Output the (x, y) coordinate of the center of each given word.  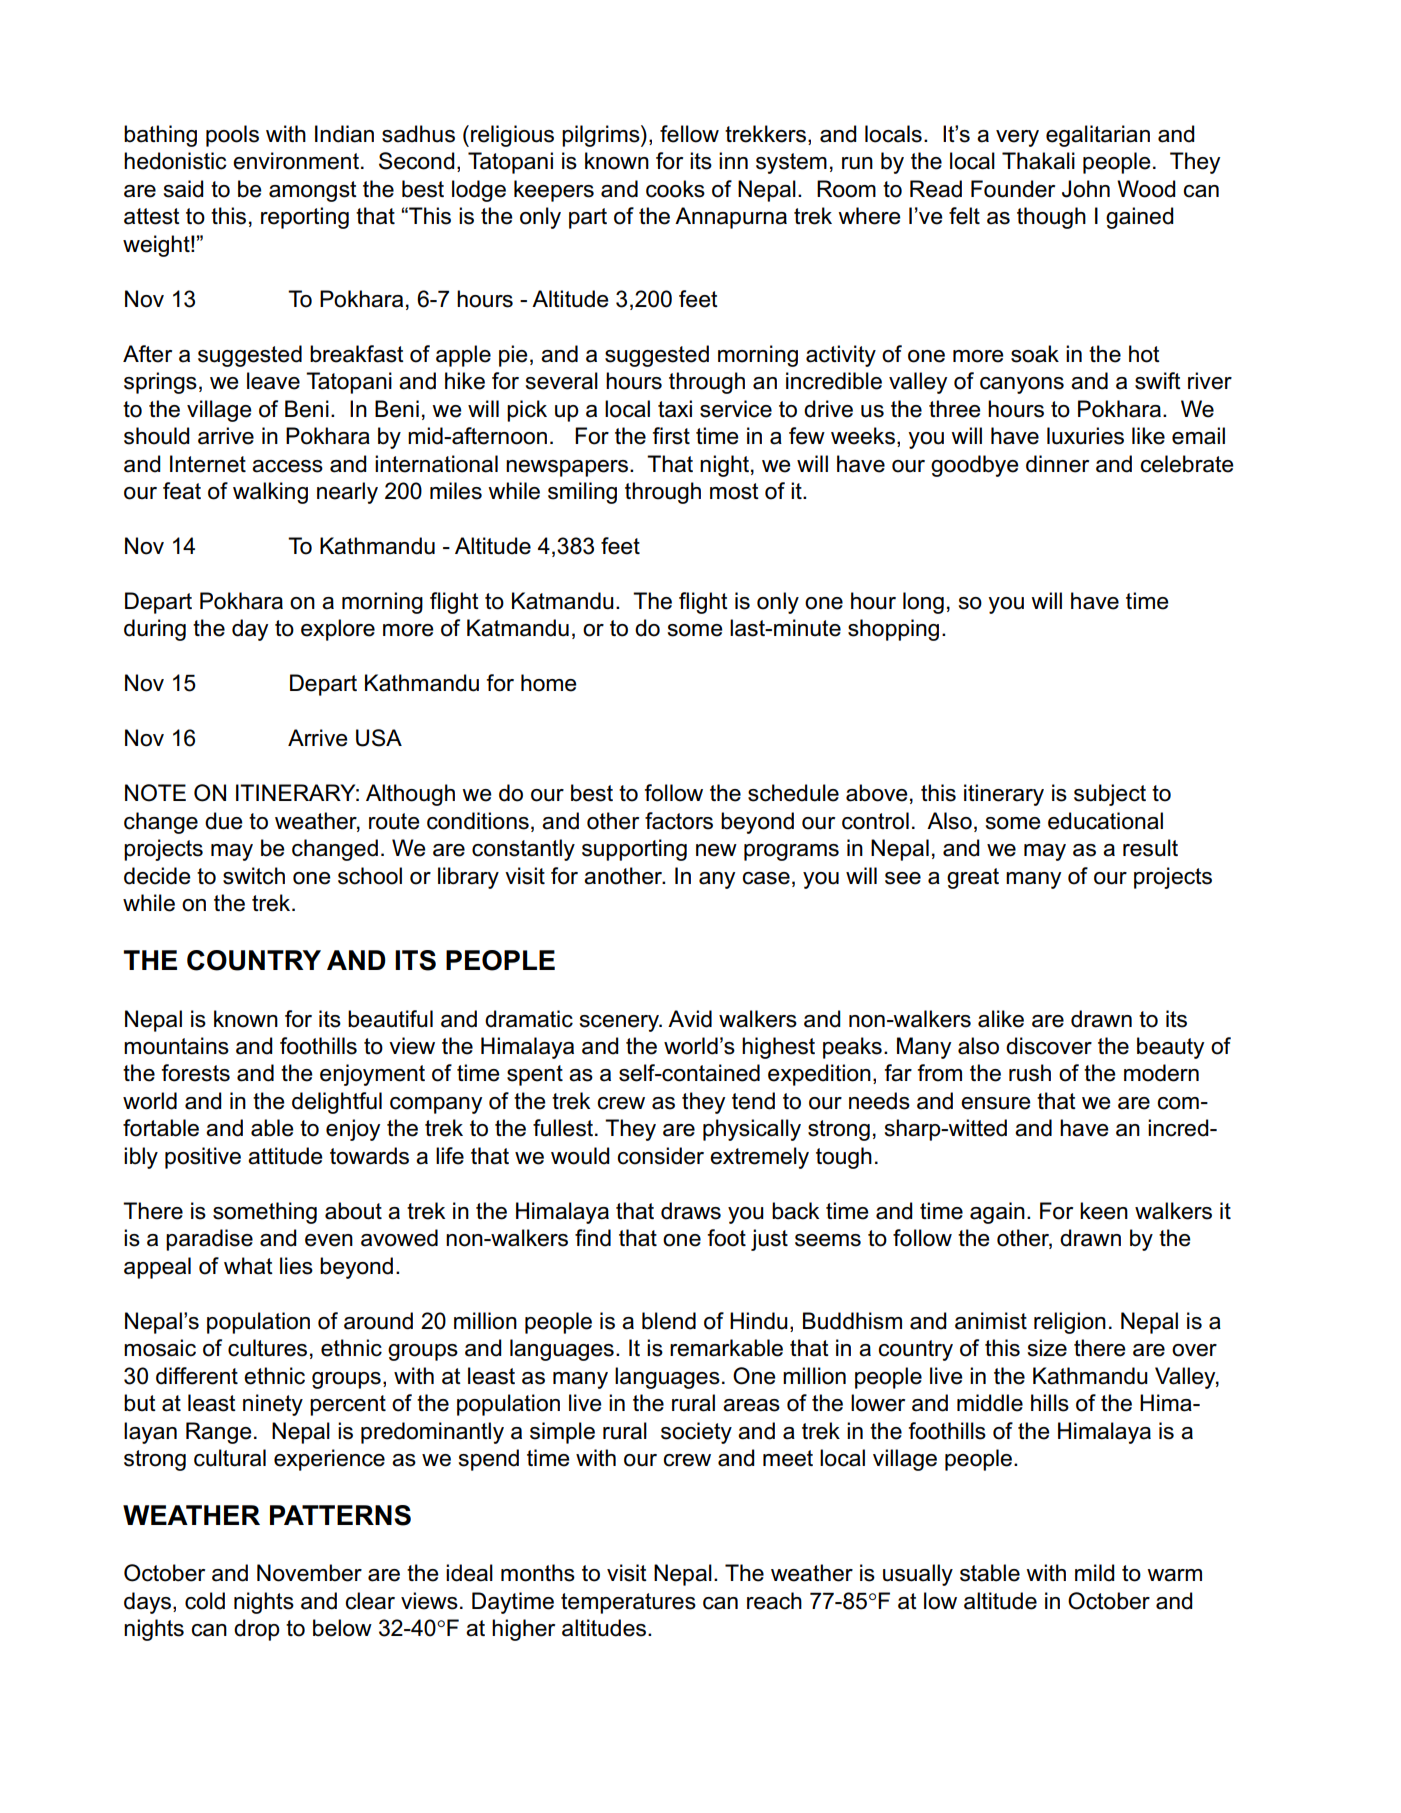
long (923, 603)
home (549, 683)
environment (296, 161)
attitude (285, 1156)
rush (1030, 1073)
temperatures (628, 1603)
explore (338, 630)
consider (660, 1156)
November (309, 1573)
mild (1095, 1573)
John (1086, 189)
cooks (675, 189)
